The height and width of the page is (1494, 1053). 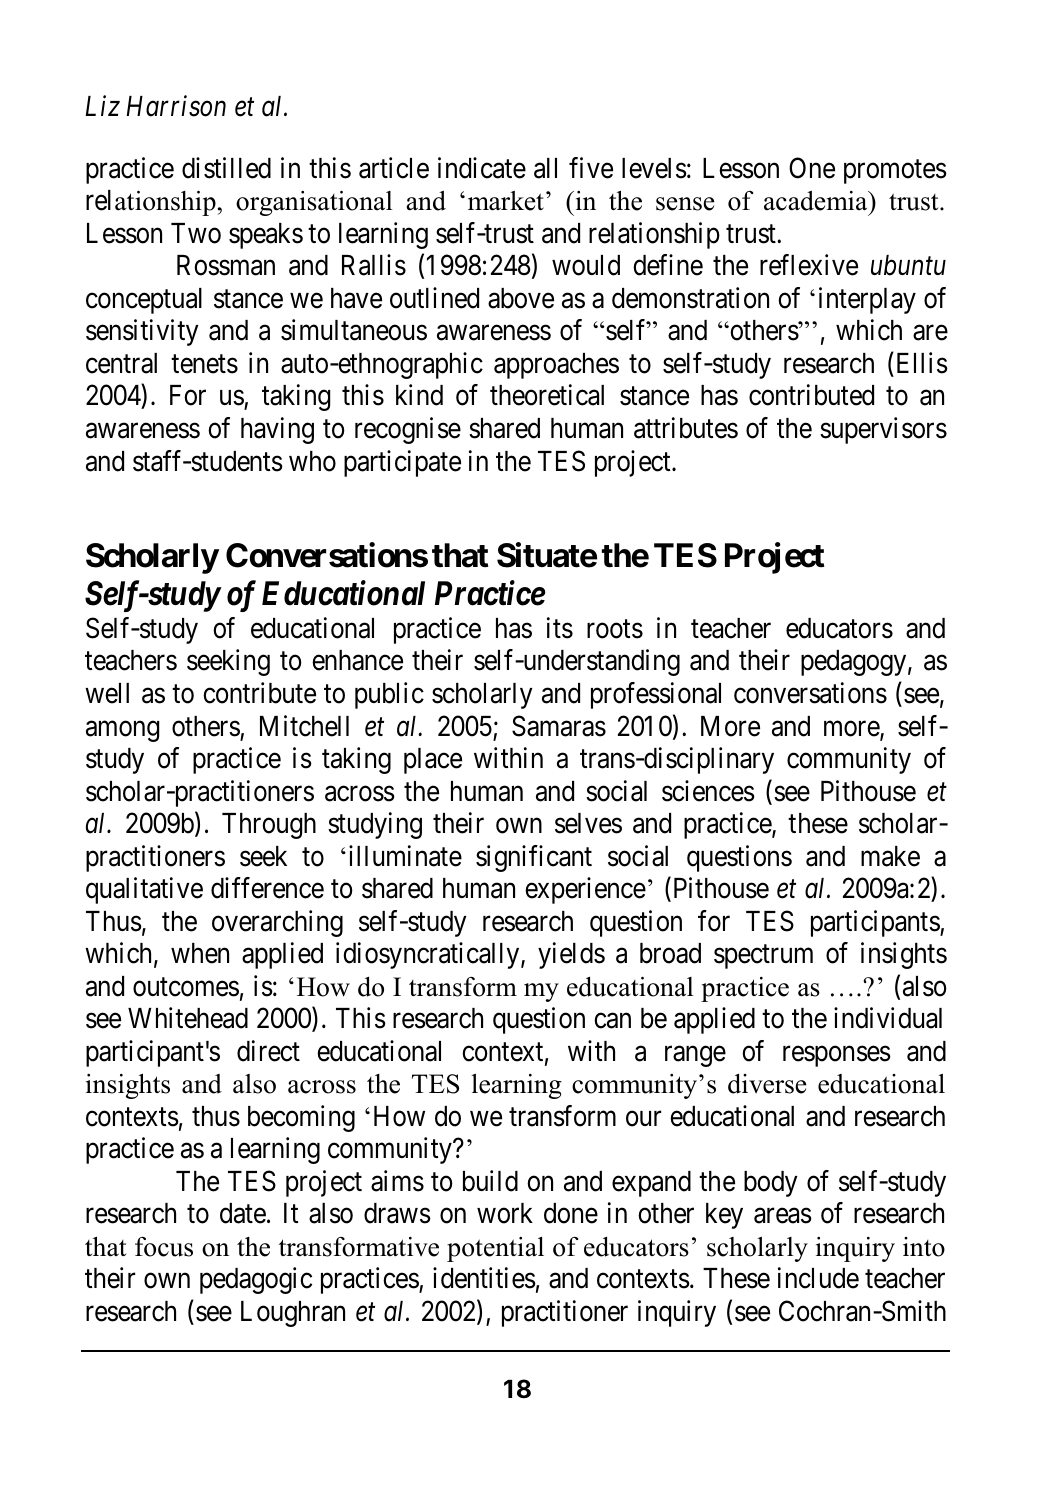 I want to click on distilled, so click(x=226, y=168).
